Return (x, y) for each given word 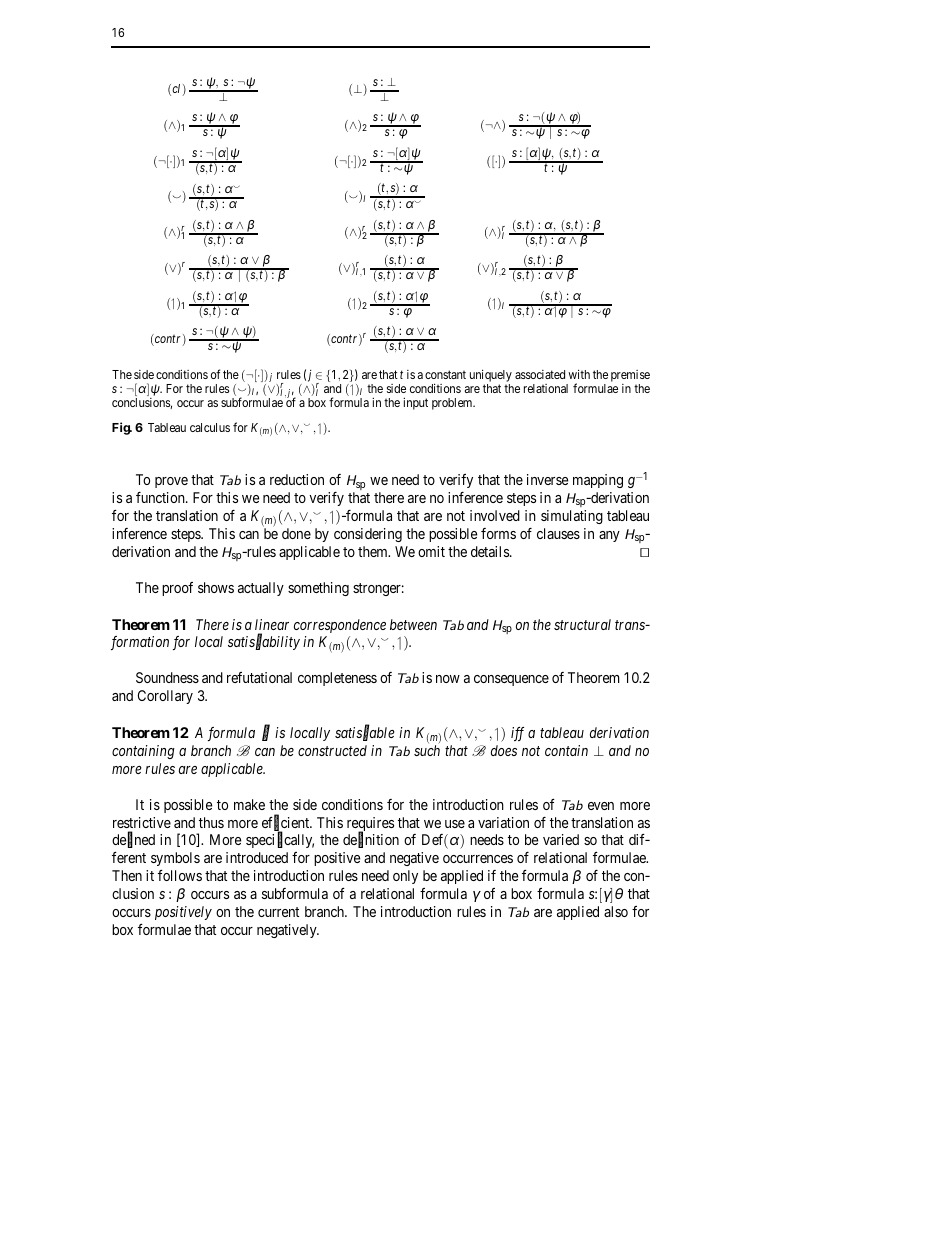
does (504, 750)
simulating (572, 517)
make (249, 804)
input (415, 403)
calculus (210, 427)
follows (180, 875)
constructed (332, 750)
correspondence (340, 626)
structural (582, 624)
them (374, 551)
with (579, 374)
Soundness (167, 677)
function (161, 497)
